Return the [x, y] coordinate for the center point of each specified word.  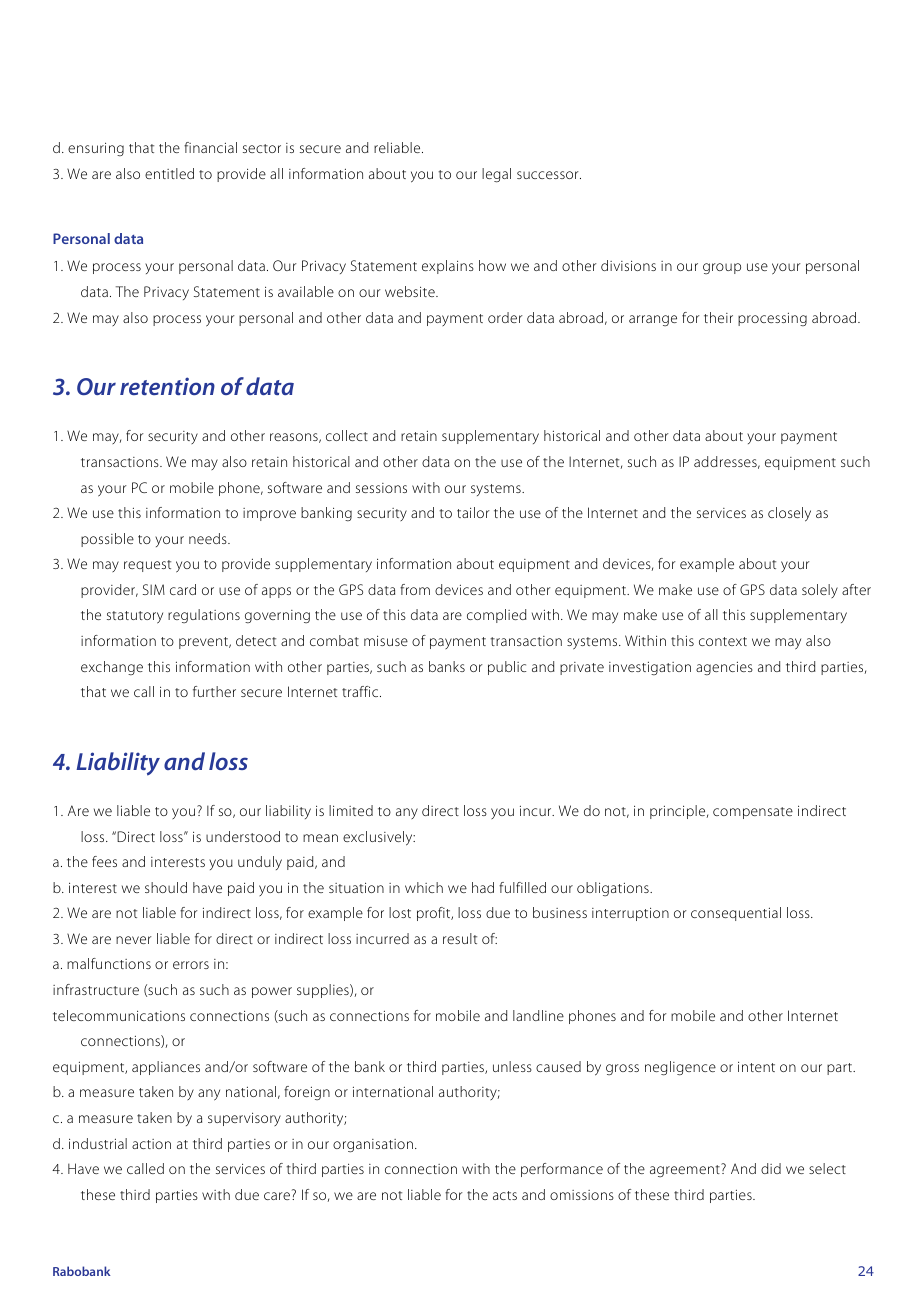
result [460, 938]
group [722, 268]
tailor [473, 512]
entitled [169, 173]
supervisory [244, 1119]
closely [789, 514]
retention [167, 386]
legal [496, 175]
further [214, 691]
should [166, 887]
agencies [724, 668]
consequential [736, 914]
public [507, 668]
